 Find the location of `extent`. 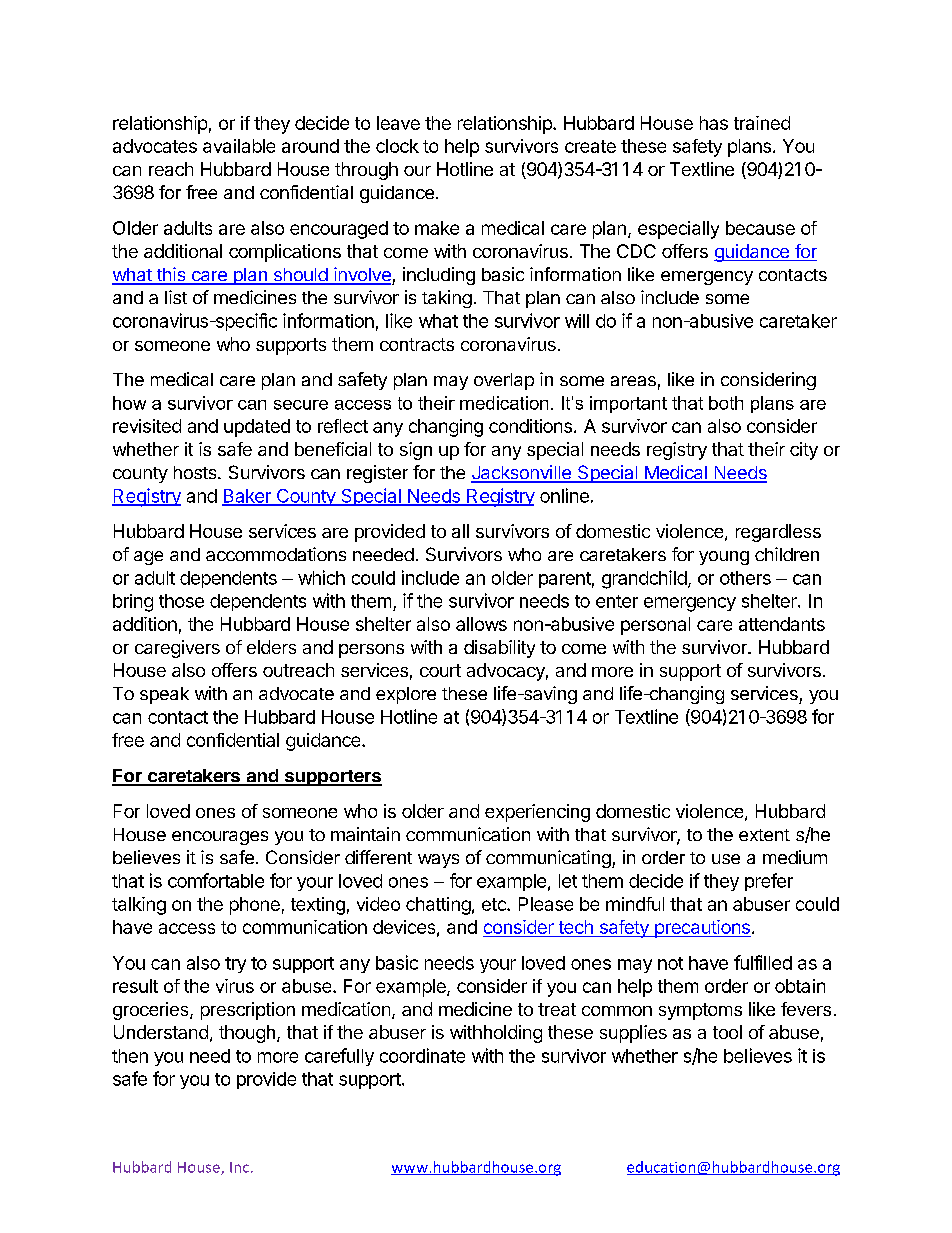

extent is located at coordinates (764, 835).
